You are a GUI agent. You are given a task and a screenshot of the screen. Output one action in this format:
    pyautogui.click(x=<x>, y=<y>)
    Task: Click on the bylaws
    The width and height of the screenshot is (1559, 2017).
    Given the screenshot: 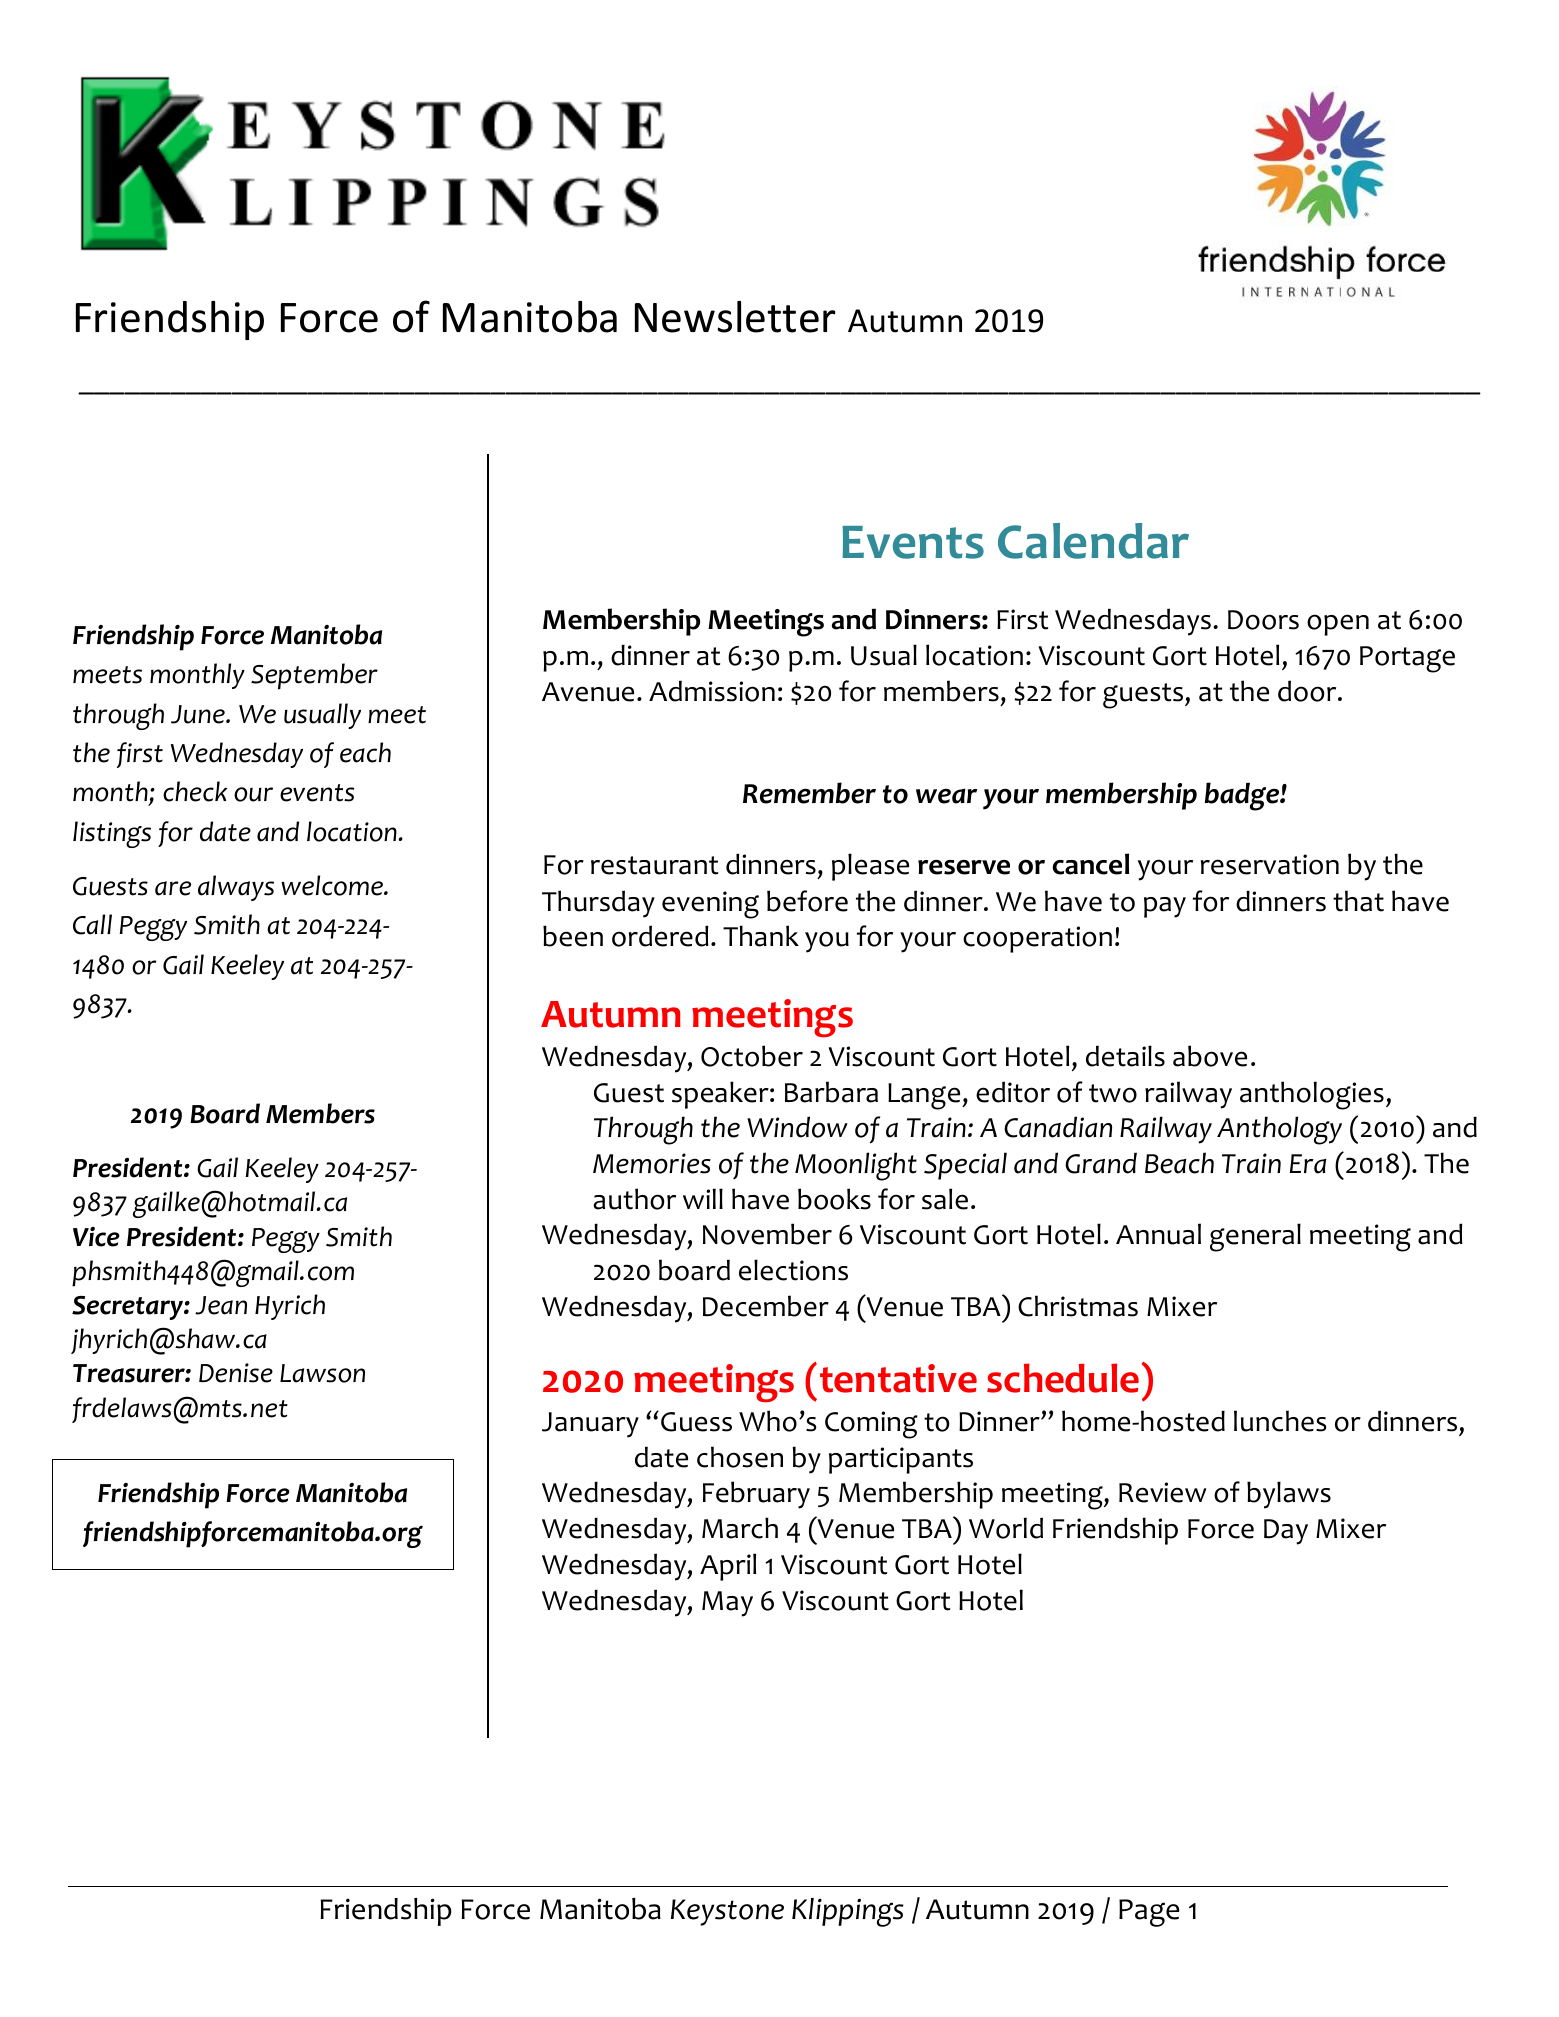 What is the action you would take?
    pyautogui.click(x=1289, y=1495)
